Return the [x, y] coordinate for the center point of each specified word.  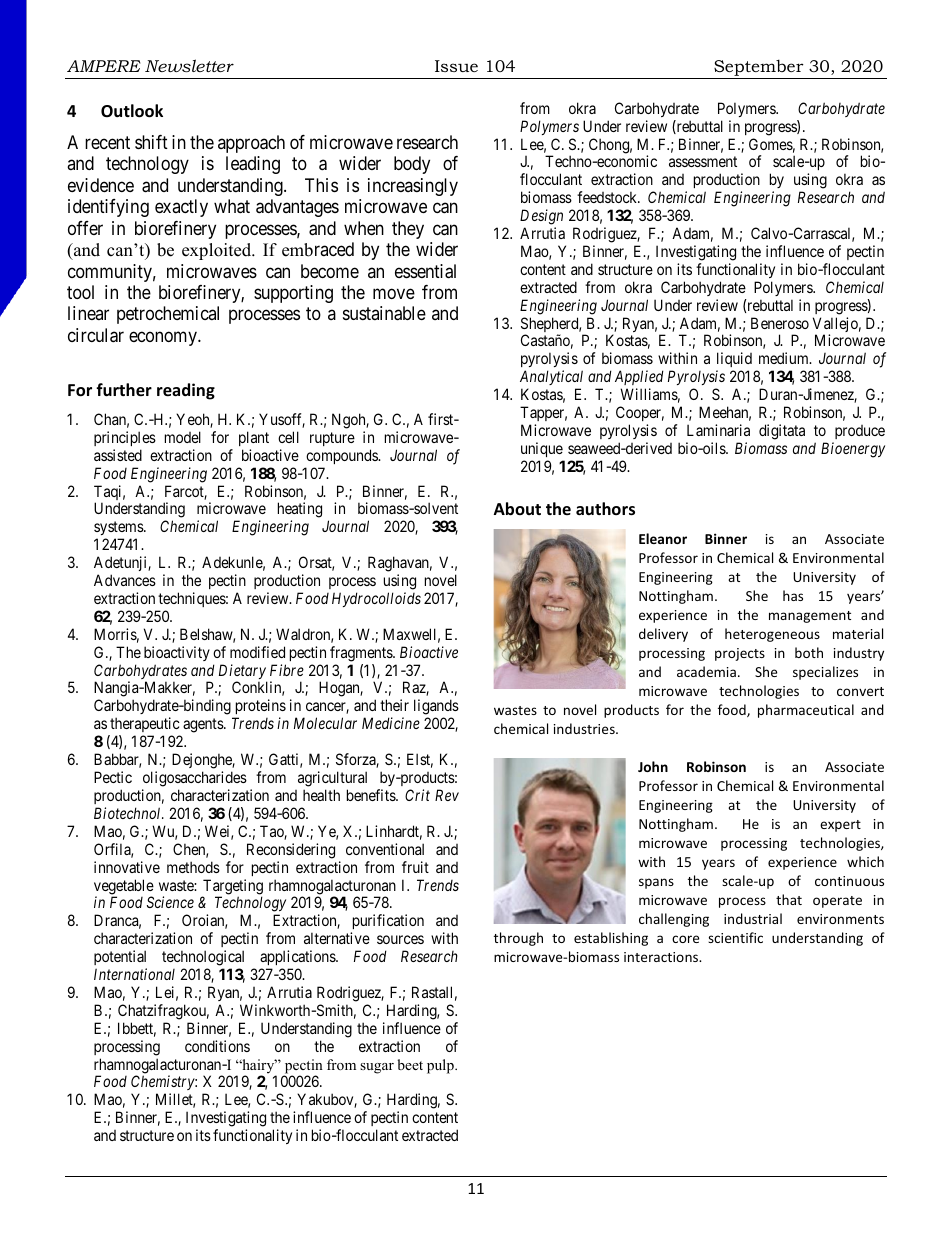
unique [542, 449]
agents [204, 725]
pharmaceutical [806, 711]
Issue [456, 66]
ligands [436, 708]
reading [186, 391]
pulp [441, 1066]
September [759, 67]
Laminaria [718, 430]
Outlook [132, 111]
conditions [217, 1046]
